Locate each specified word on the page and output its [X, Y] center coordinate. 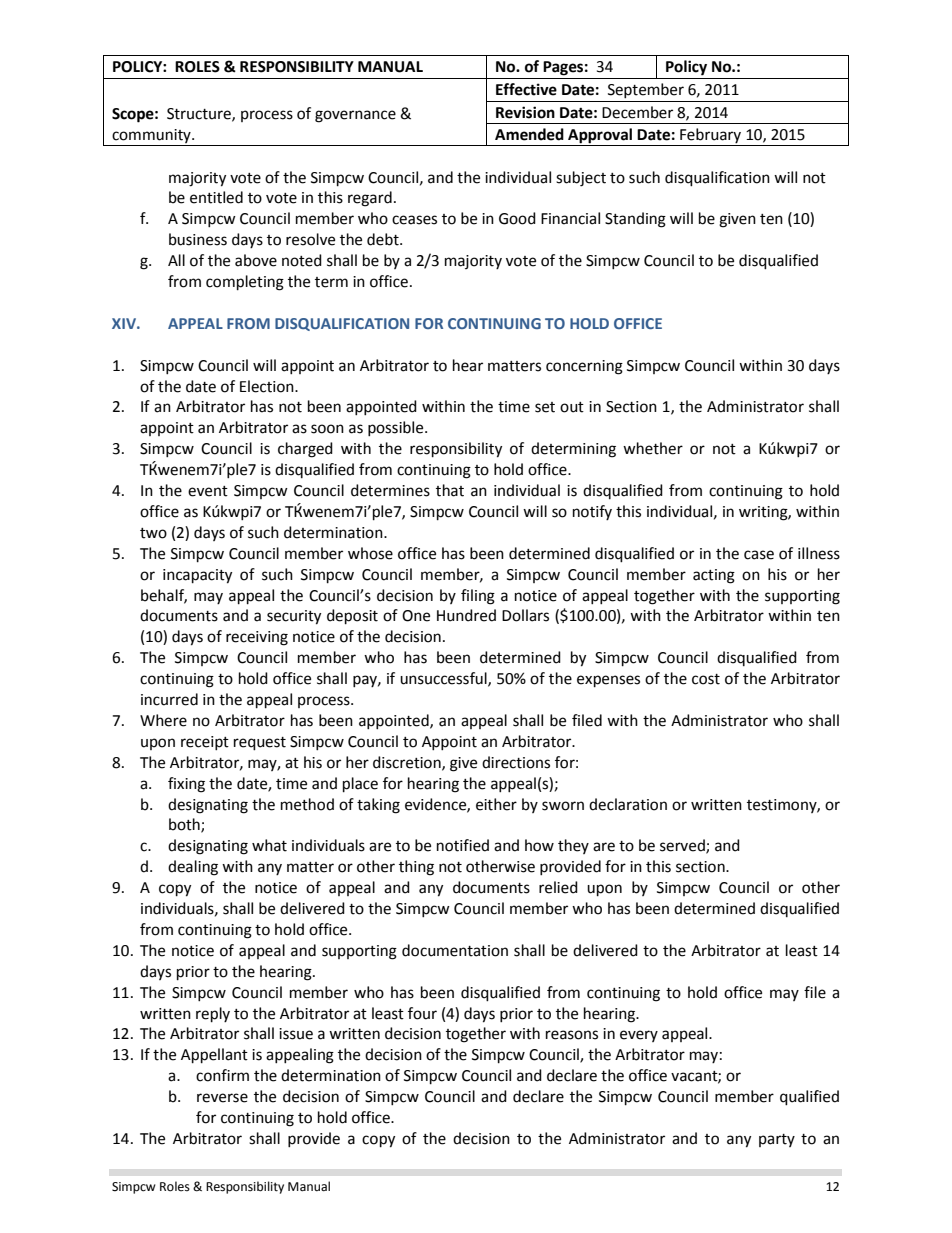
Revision [525, 112]
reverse [222, 1098]
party [777, 1140]
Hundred [466, 615]
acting [714, 576]
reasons [572, 1035]
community [152, 136]
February [710, 135]
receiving [257, 638]
